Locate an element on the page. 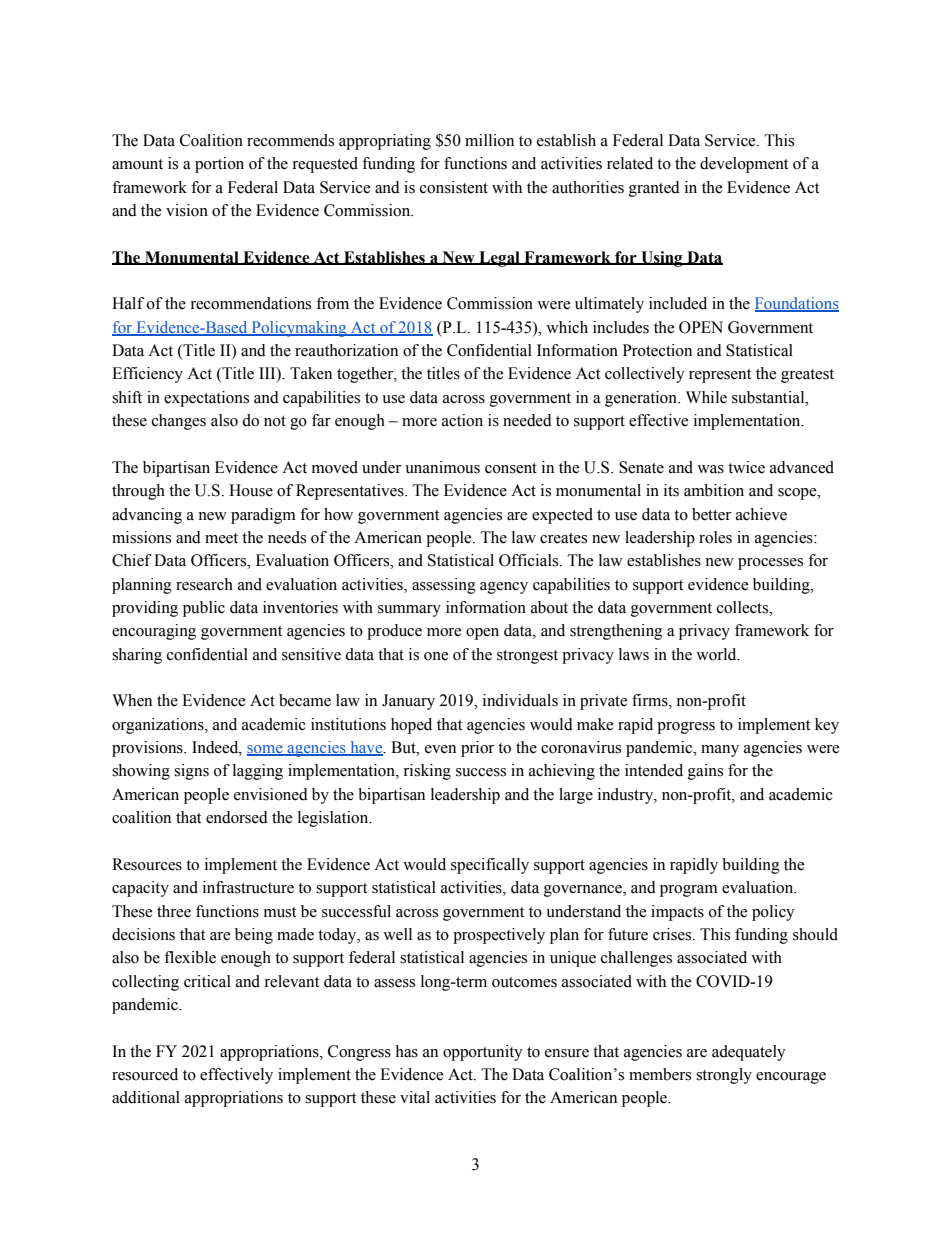  endorsed is located at coordinates (237, 817).
